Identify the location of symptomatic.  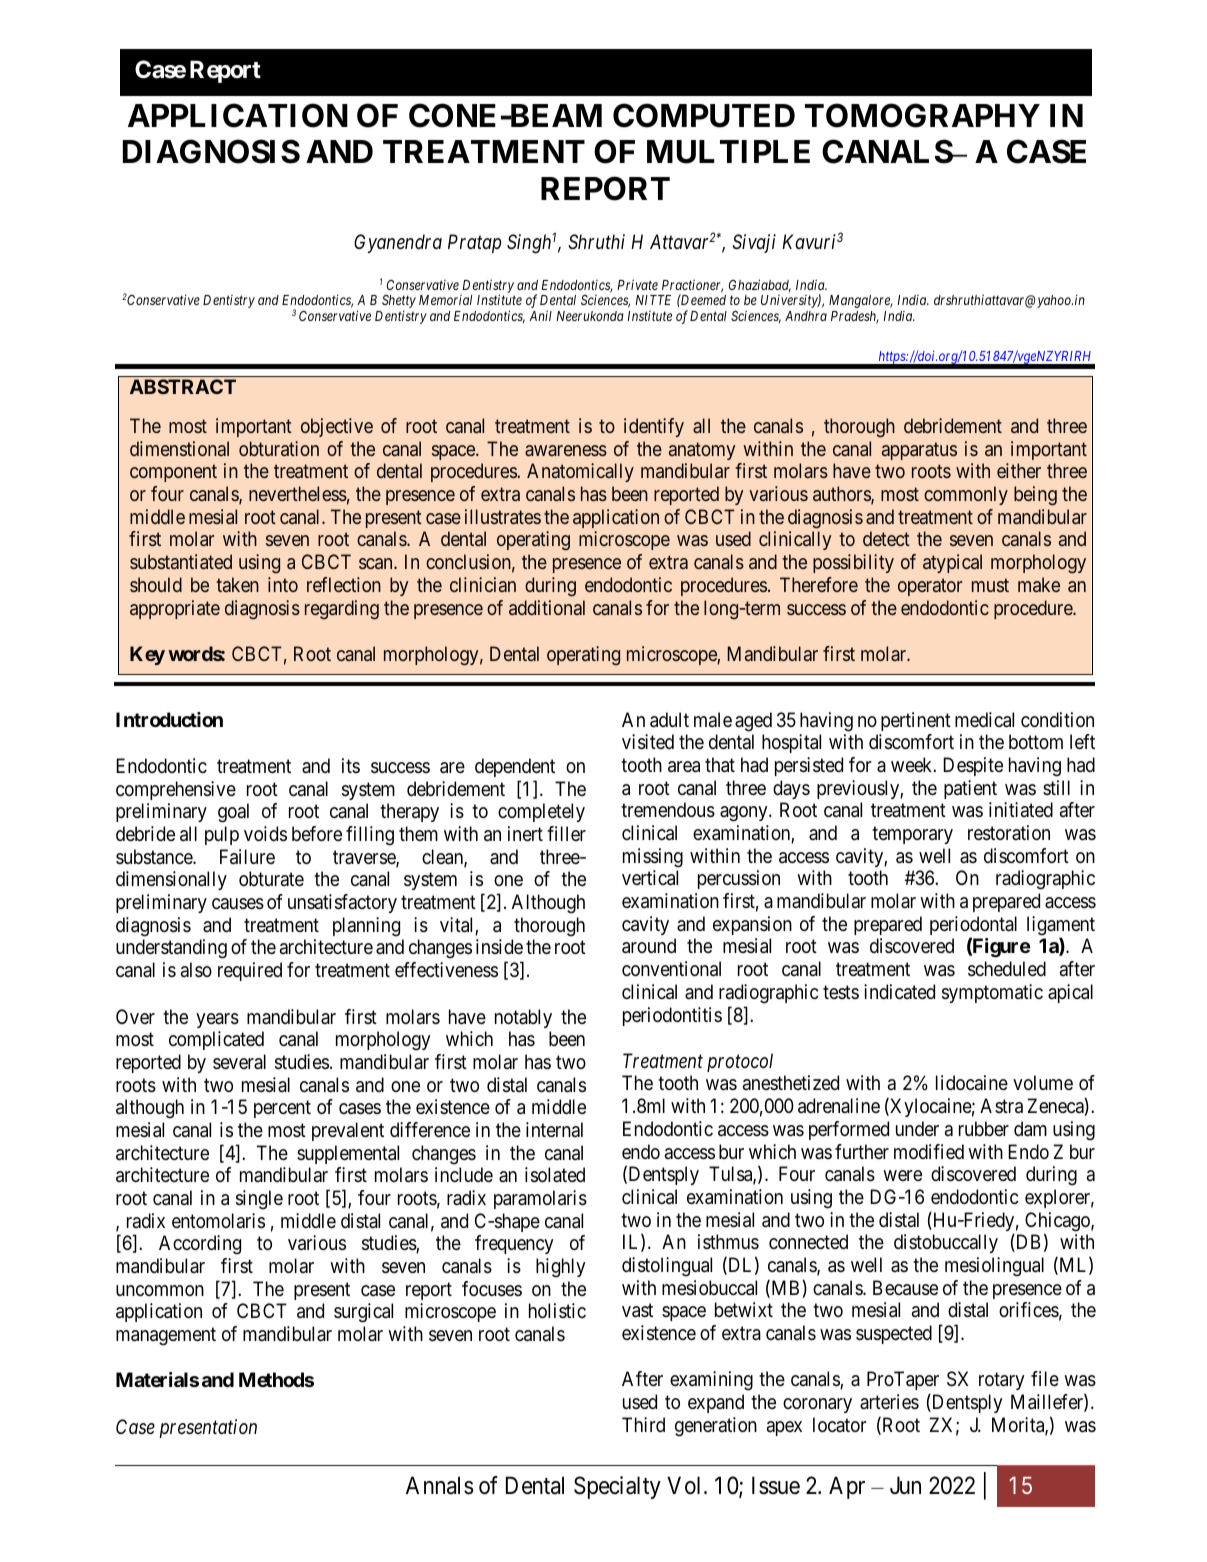
(992, 993).
